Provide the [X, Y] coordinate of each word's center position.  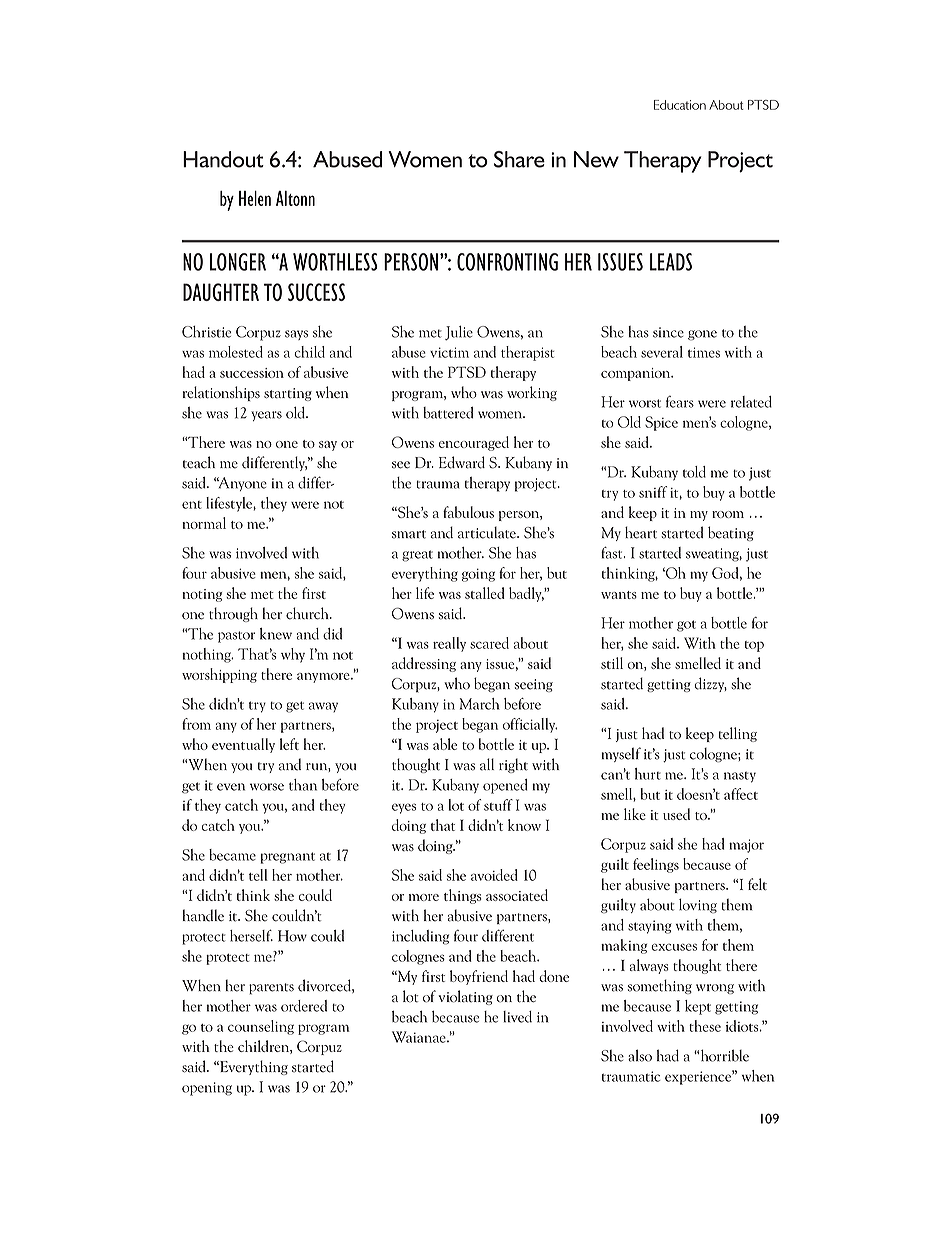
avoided [494, 875]
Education [680, 105]
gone [702, 335]
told [694, 472]
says [296, 335]
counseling [261, 1027]
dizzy [711, 684]
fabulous [468, 512]
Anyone [242, 484]
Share [519, 159]
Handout [223, 159]
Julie [459, 333]
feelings [656, 865]
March [480, 704]
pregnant [287, 858]
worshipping [219, 675]
